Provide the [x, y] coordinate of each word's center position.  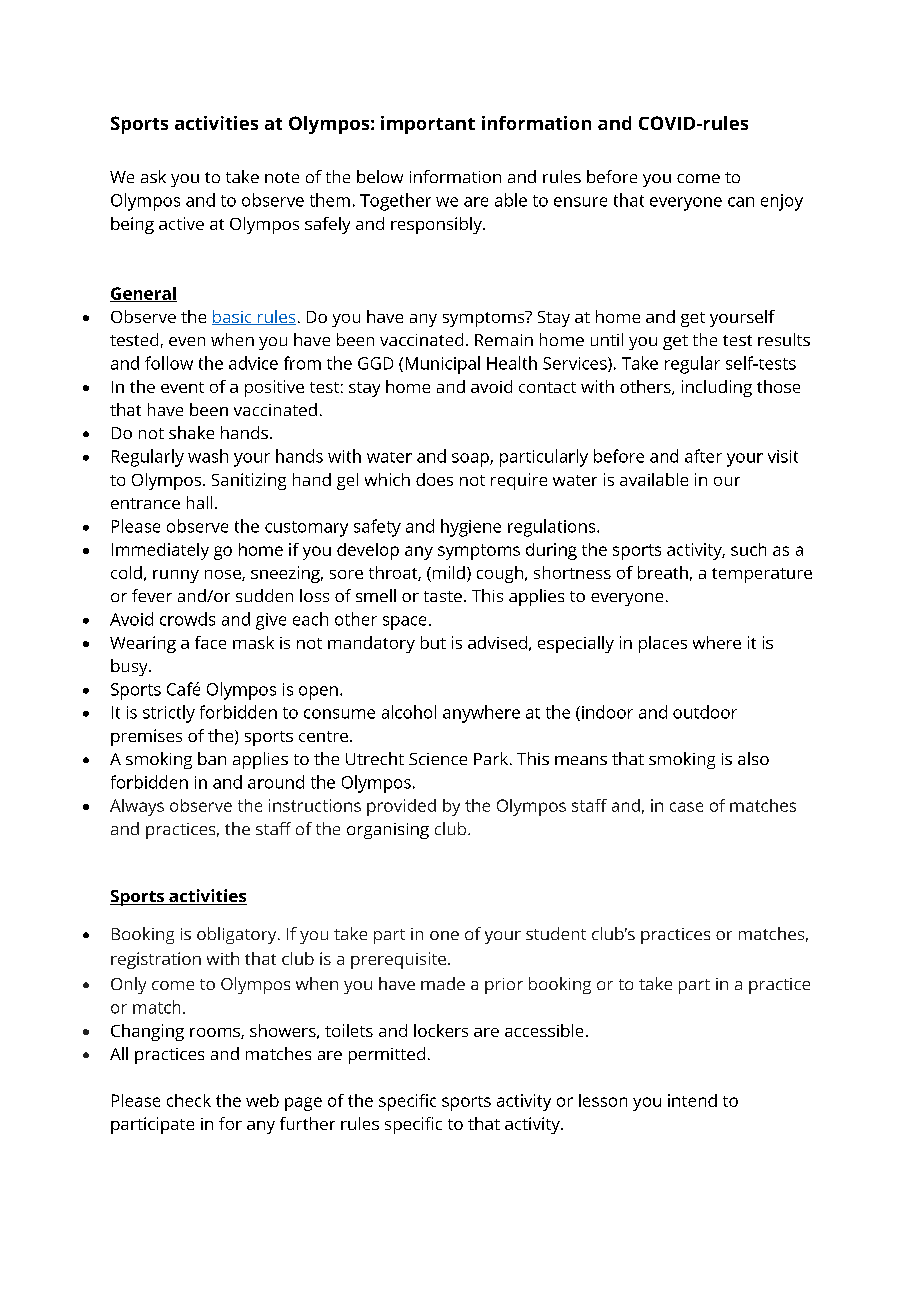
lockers [441, 1030]
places [663, 644]
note [282, 177]
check [189, 1100]
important [428, 125]
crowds [187, 619]
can [741, 202]
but [433, 642]
